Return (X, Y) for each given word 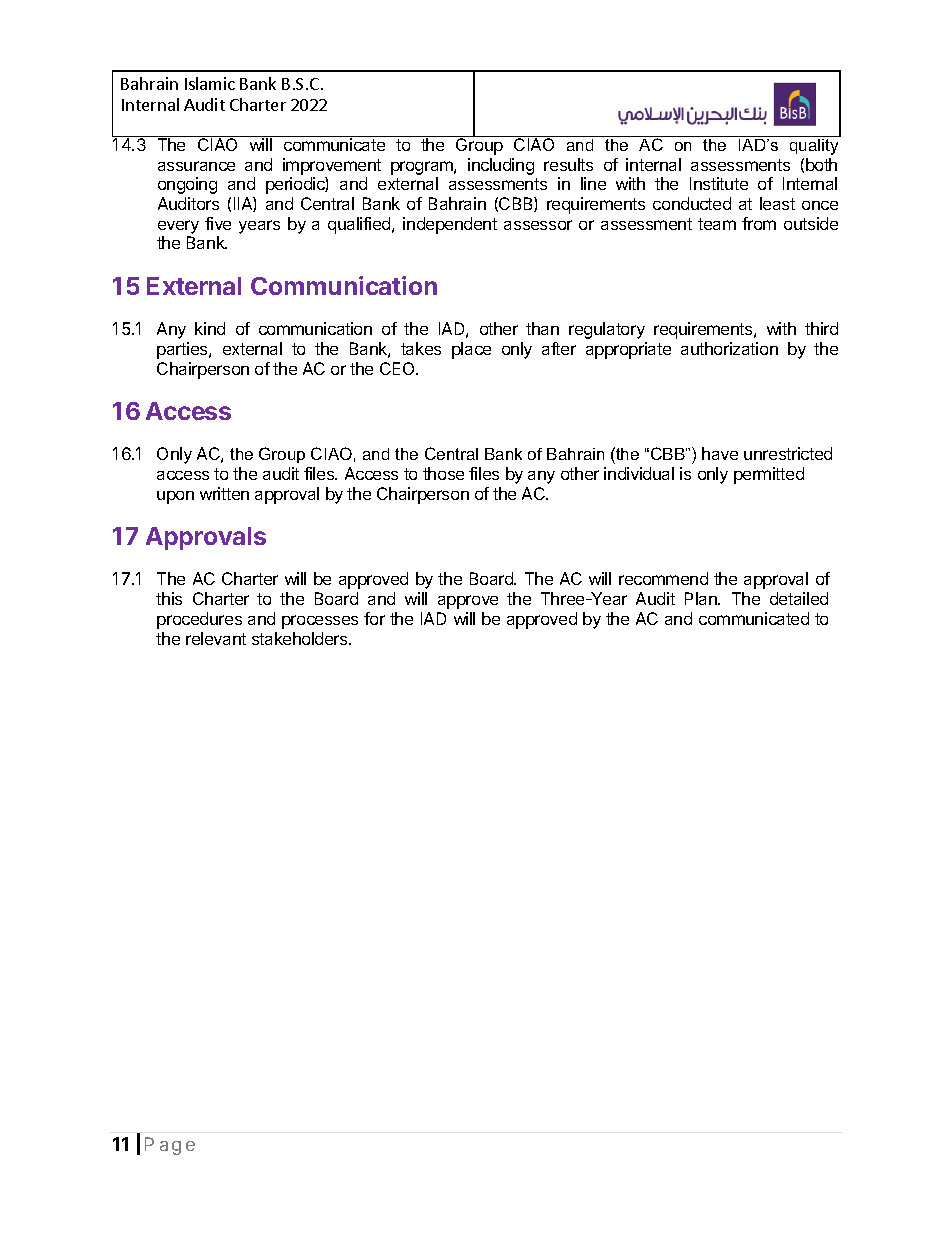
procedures (199, 620)
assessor (538, 225)
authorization (729, 348)
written (224, 493)
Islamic (210, 83)
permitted (769, 475)
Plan (702, 598)
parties (183, 350)
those (443, 473)
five (218, 223)
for (374, 618)
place (471, 350)
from (759, 223)
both (821, 164)
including (501, 166)
